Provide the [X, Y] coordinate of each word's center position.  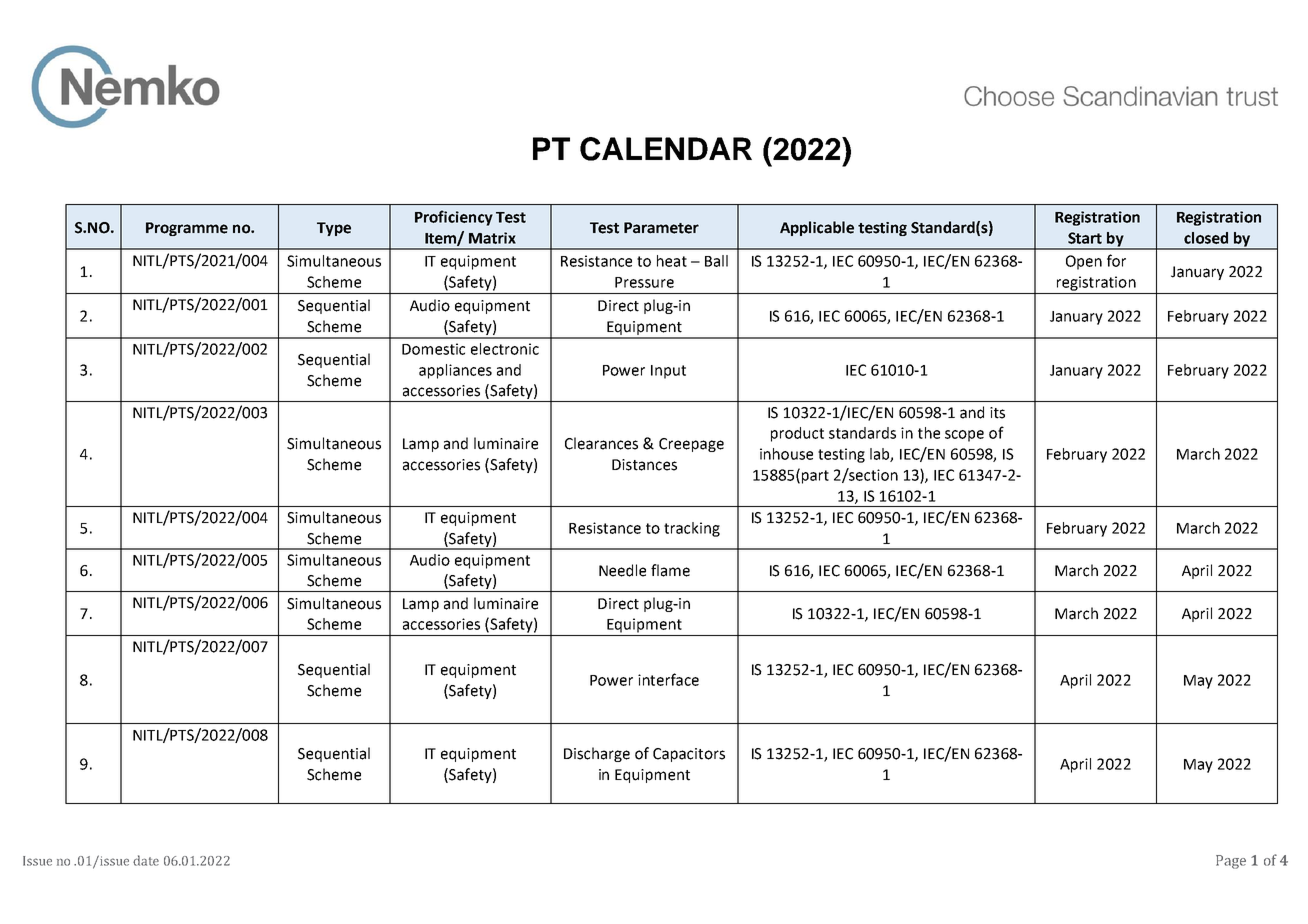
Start [1085, 238]
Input [668, 372]
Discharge [597, 754]
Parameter [661, 228]
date [146, 860]
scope [964, 436]
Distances [644, 465]
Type [334, 229]
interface [668, 679]
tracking [692, 529]
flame [670, 570]
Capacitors [689, 755]
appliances [455, 371]
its [997, 413]
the [929, 433]
